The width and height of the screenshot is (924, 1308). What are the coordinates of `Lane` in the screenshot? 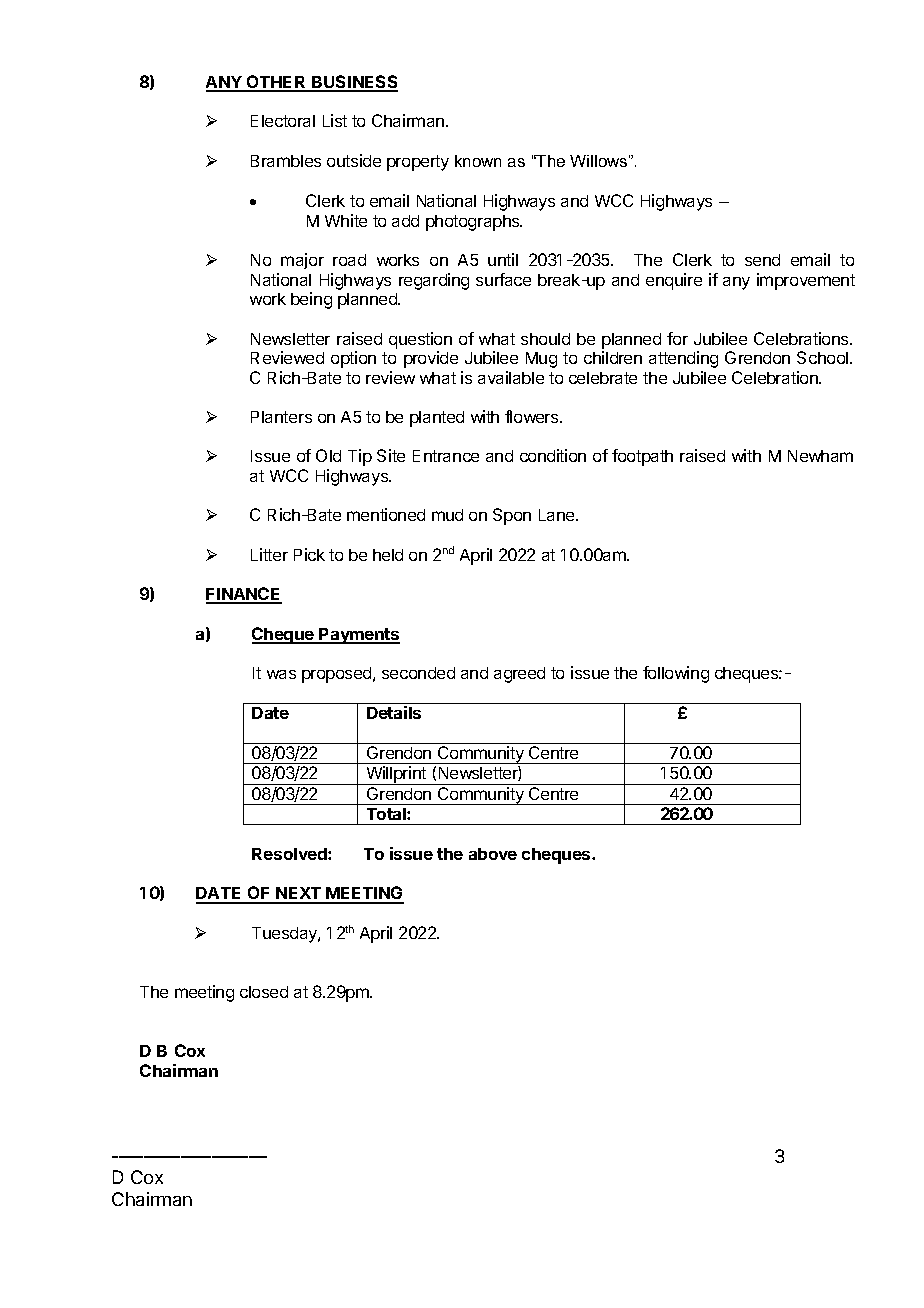 It's located at (558, 515).
